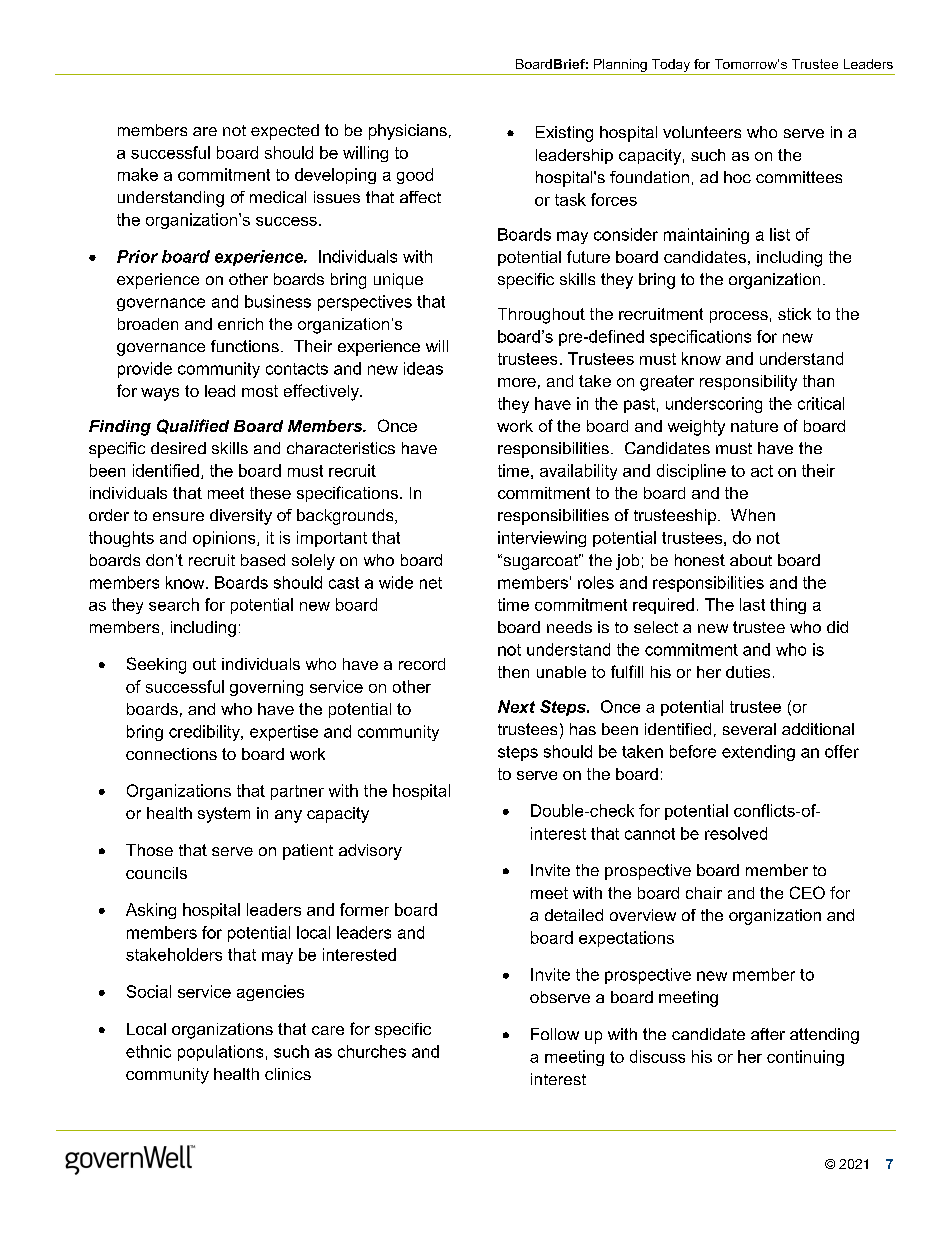  I want to click on expected, so click(285, 132).
